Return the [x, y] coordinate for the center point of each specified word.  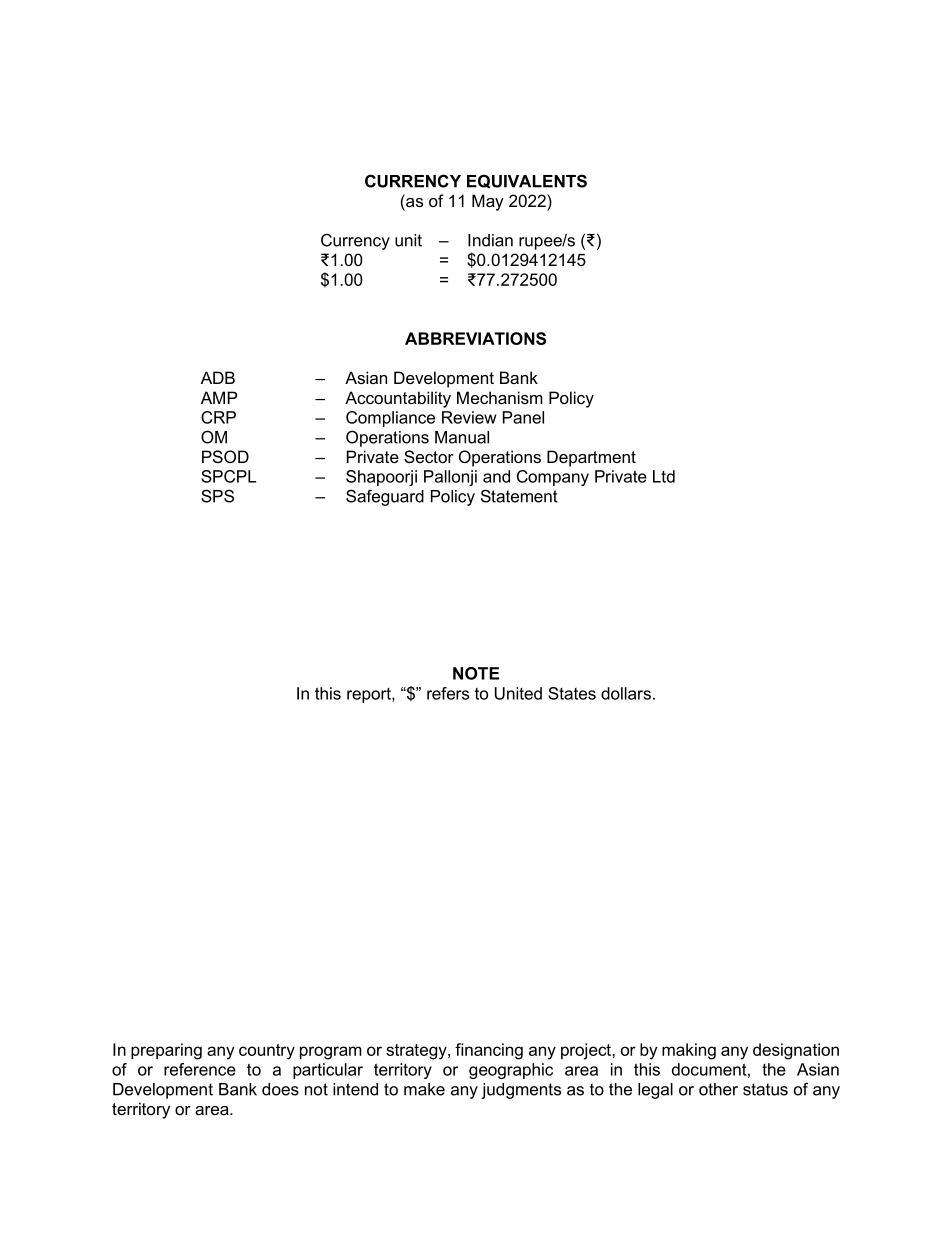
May [488, 202]
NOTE [476, 673]
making [689, 1051]
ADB [218, 377]
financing [489, 1051]
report [370, 695]
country [267, 1052]
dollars [626, 693]
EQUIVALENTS [527, 181]
